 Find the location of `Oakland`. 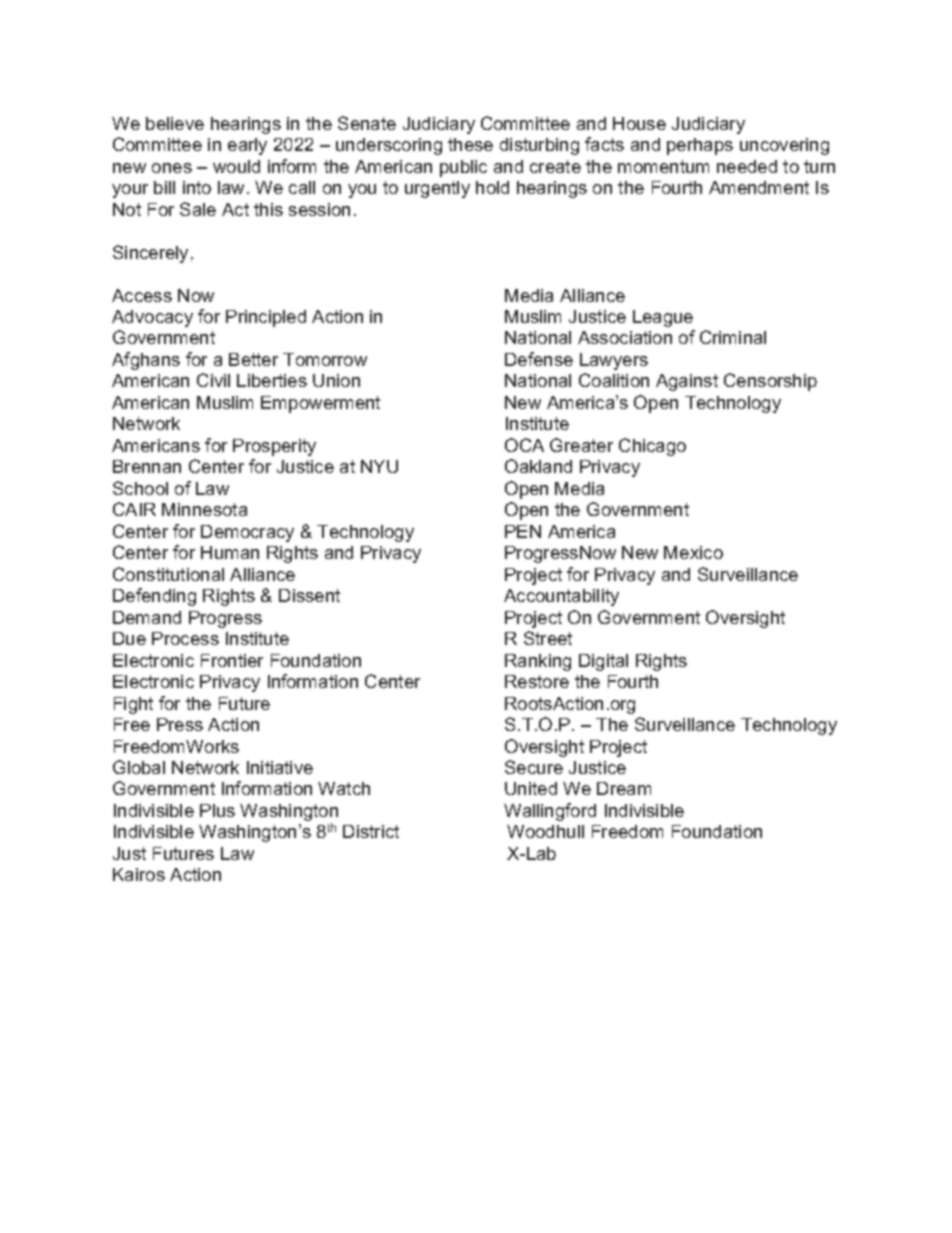

Oakland is located at coordinates (538, 466).
